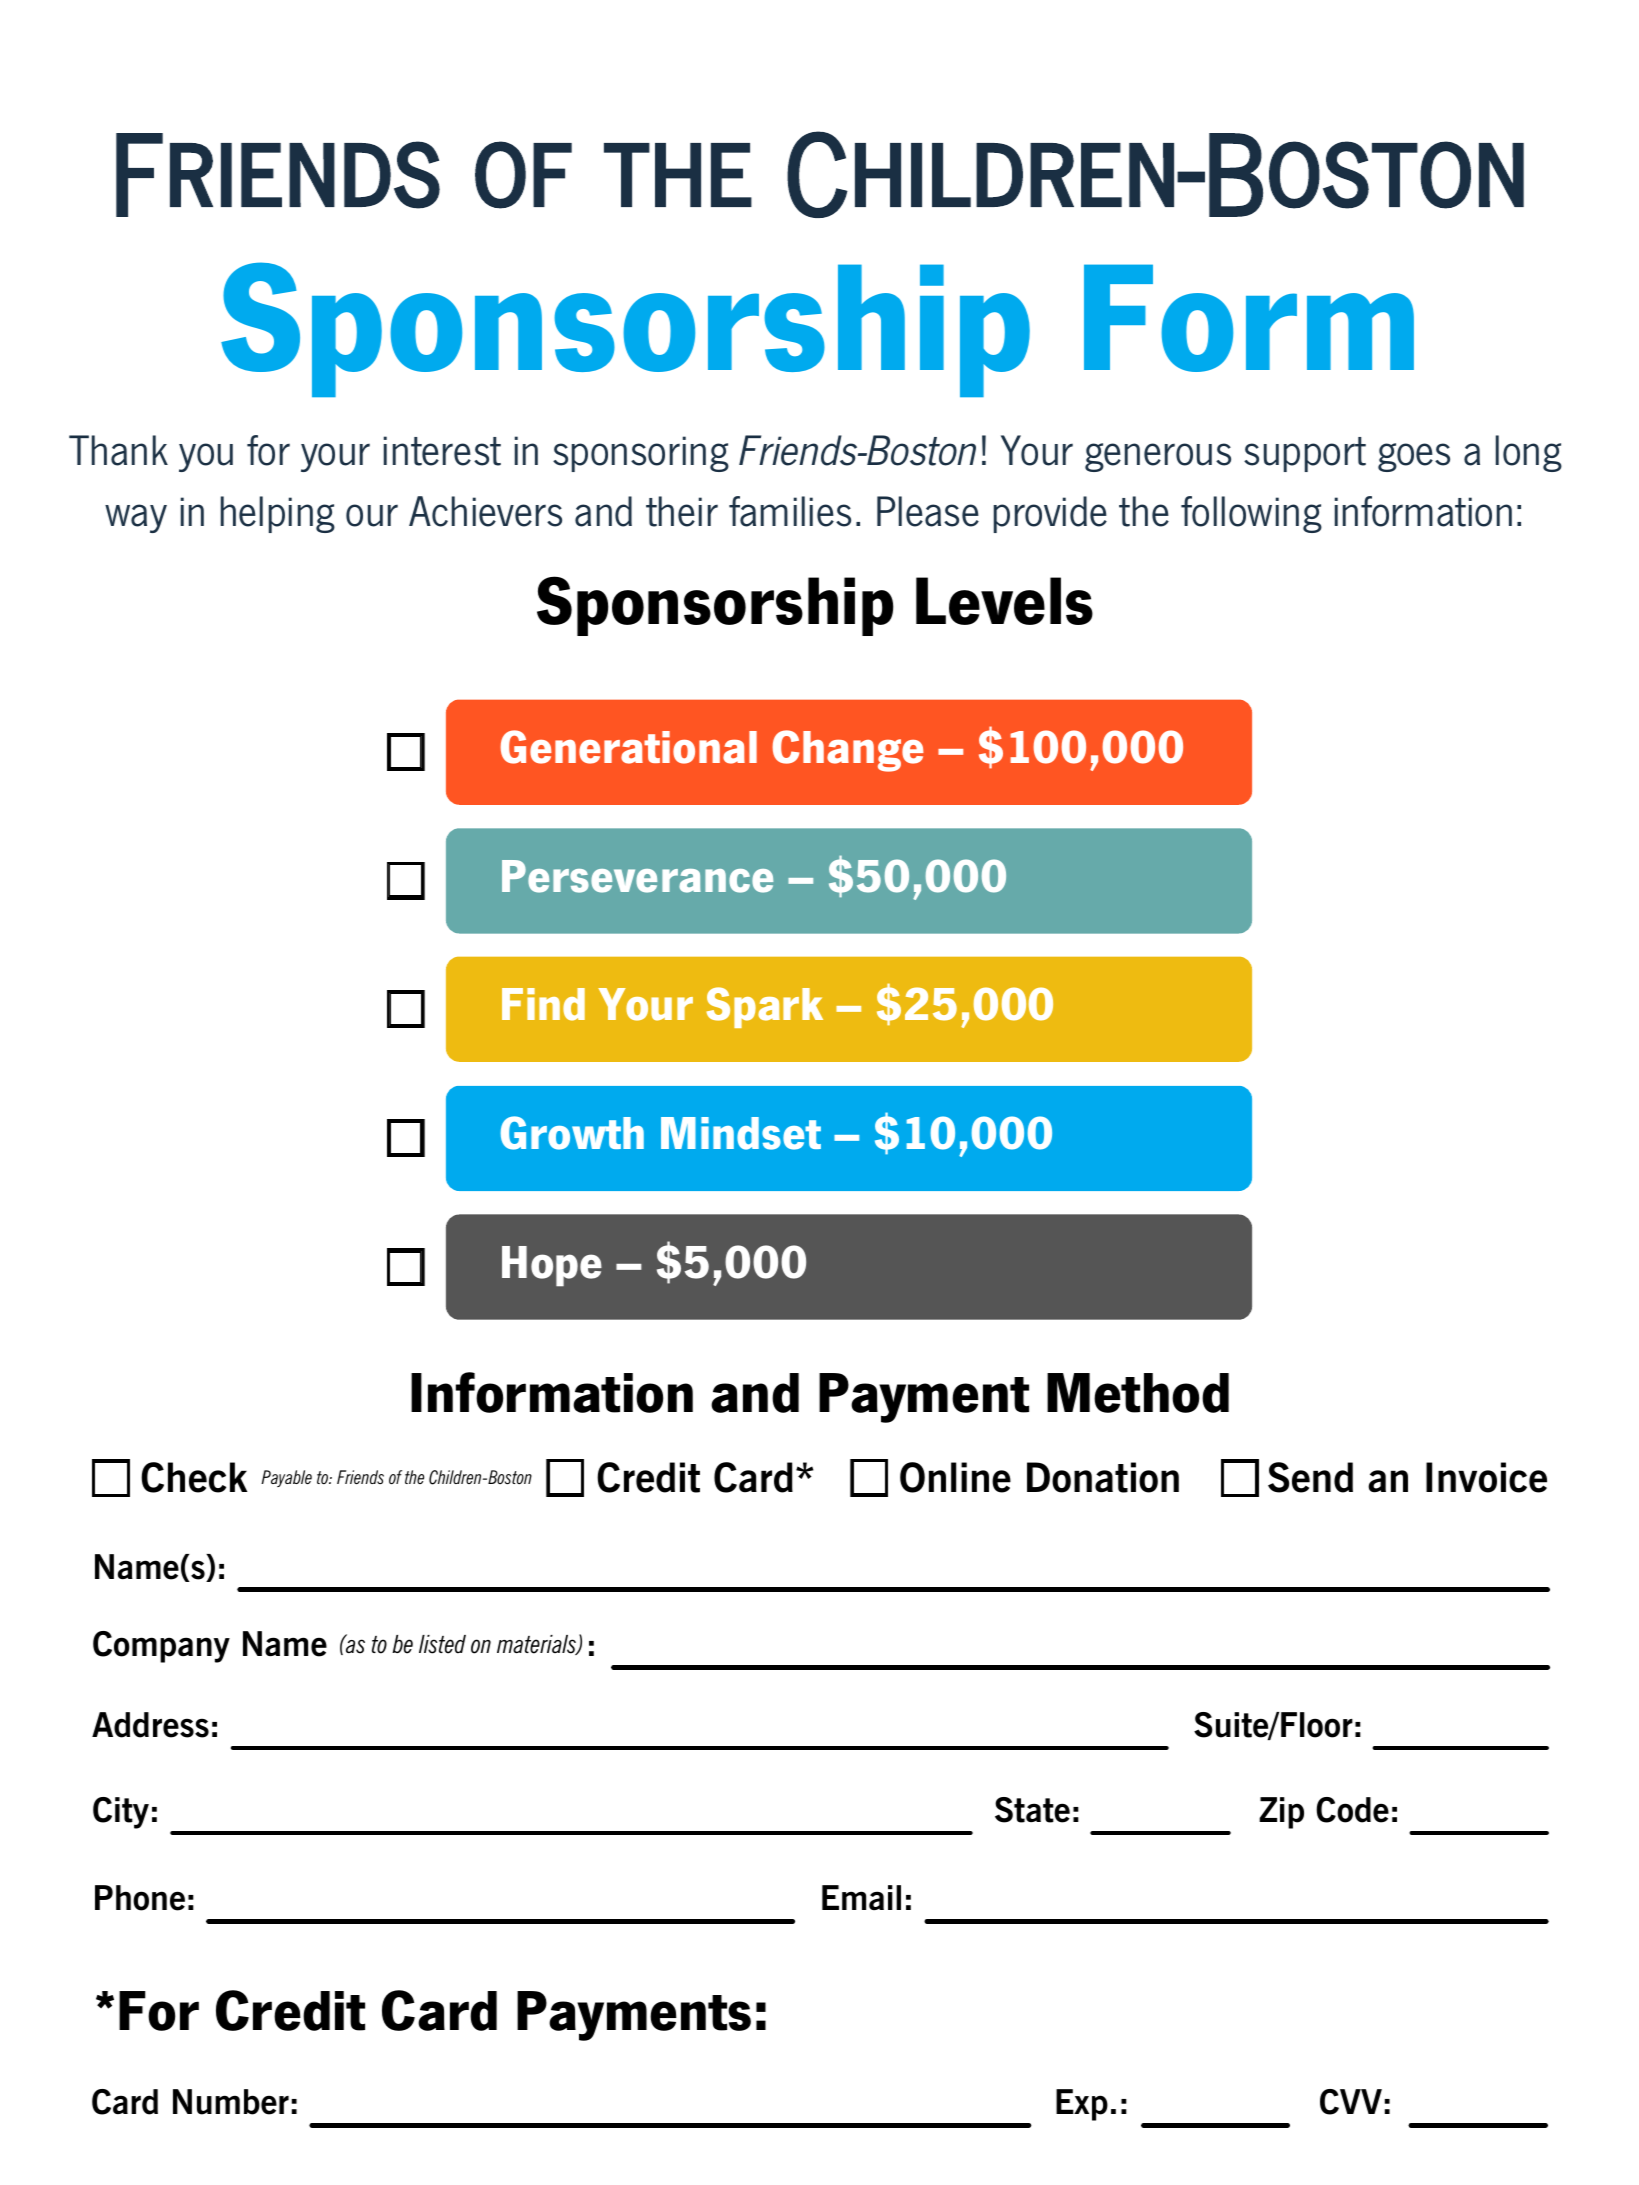 The height and width of the image is (2185, 1639). I want to click on Number, so click(231, 2102).
